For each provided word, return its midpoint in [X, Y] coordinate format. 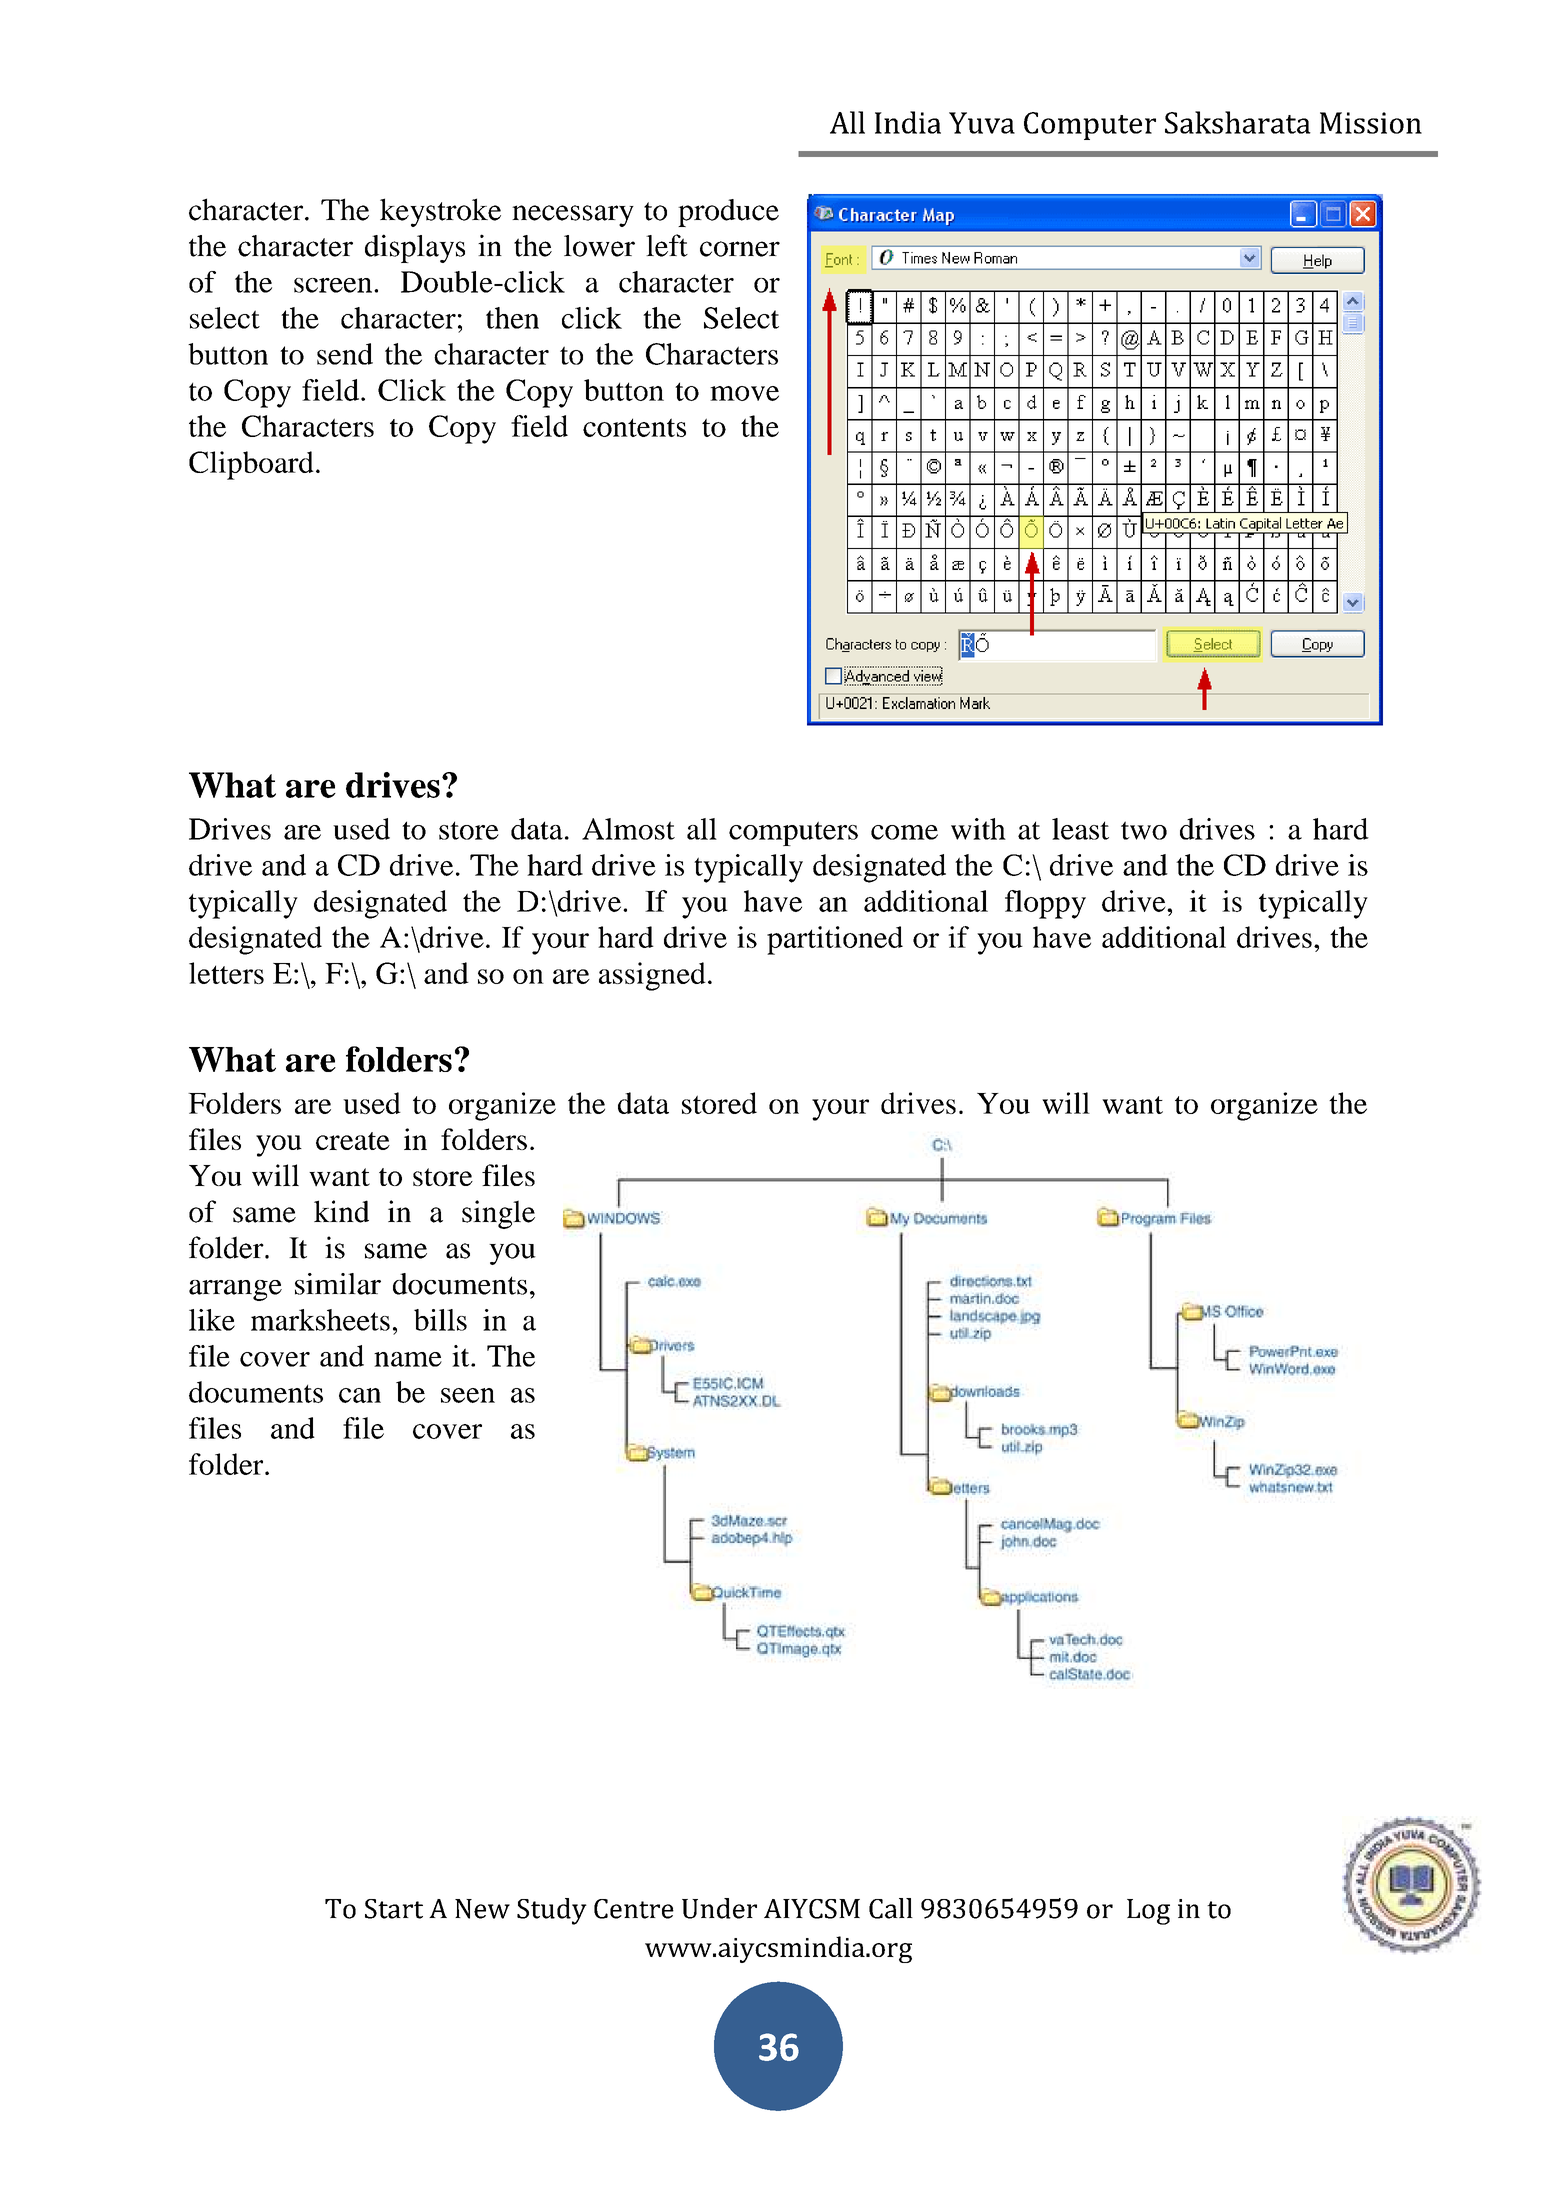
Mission [1371, 123]
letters [226, 973]
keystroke [440, 212]
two [1144, 830]
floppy [1045, 904]
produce [728, 213]
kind [341, 1211]
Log [1148, 1912]
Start [394, 1909]
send [345, 354]
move [744, 393]
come [904, 832]
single [498, 1214]
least [1080, 829]
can [360, 1395]
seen [468, 1395]
